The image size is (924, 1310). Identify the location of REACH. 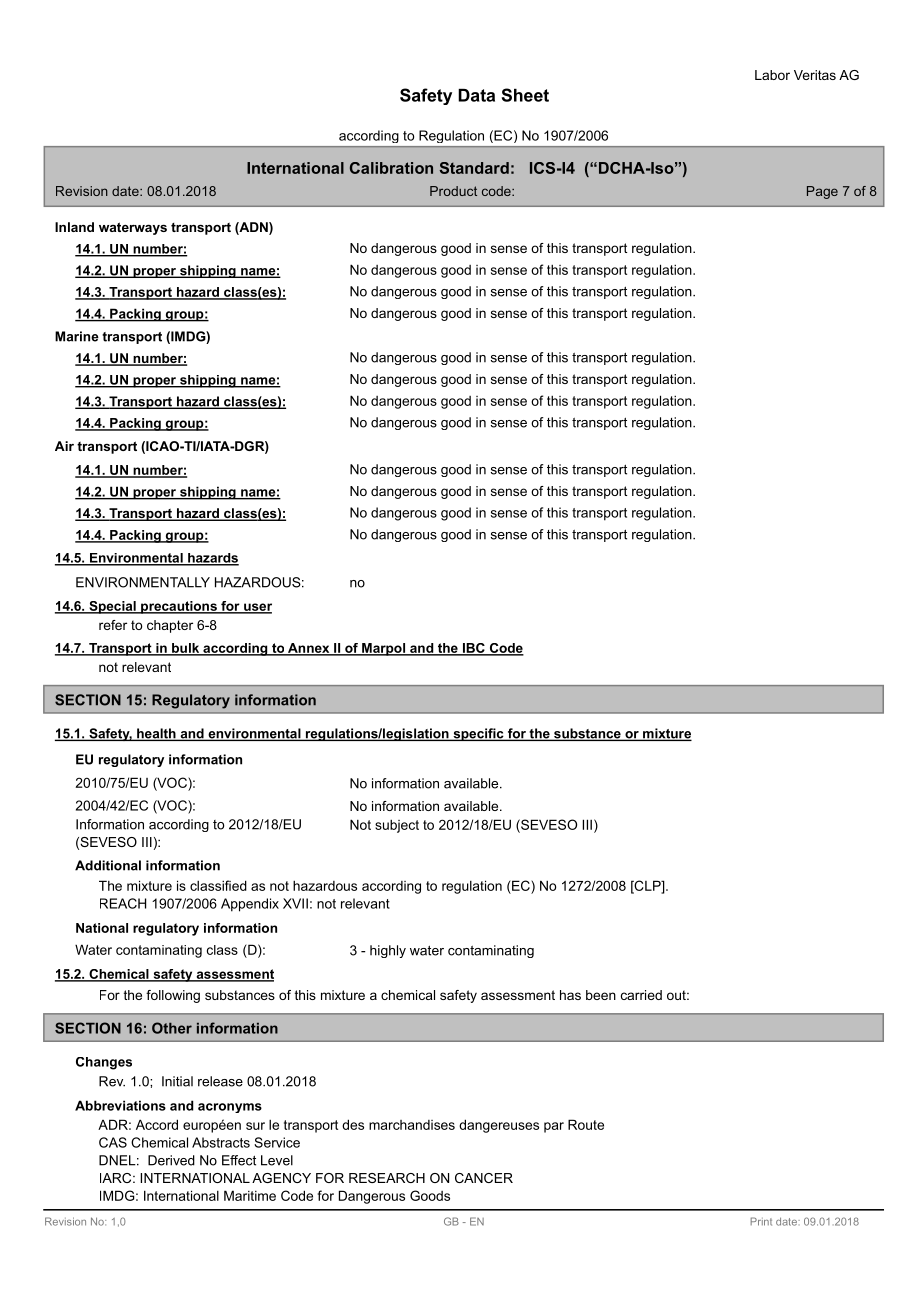
(123, 903).
